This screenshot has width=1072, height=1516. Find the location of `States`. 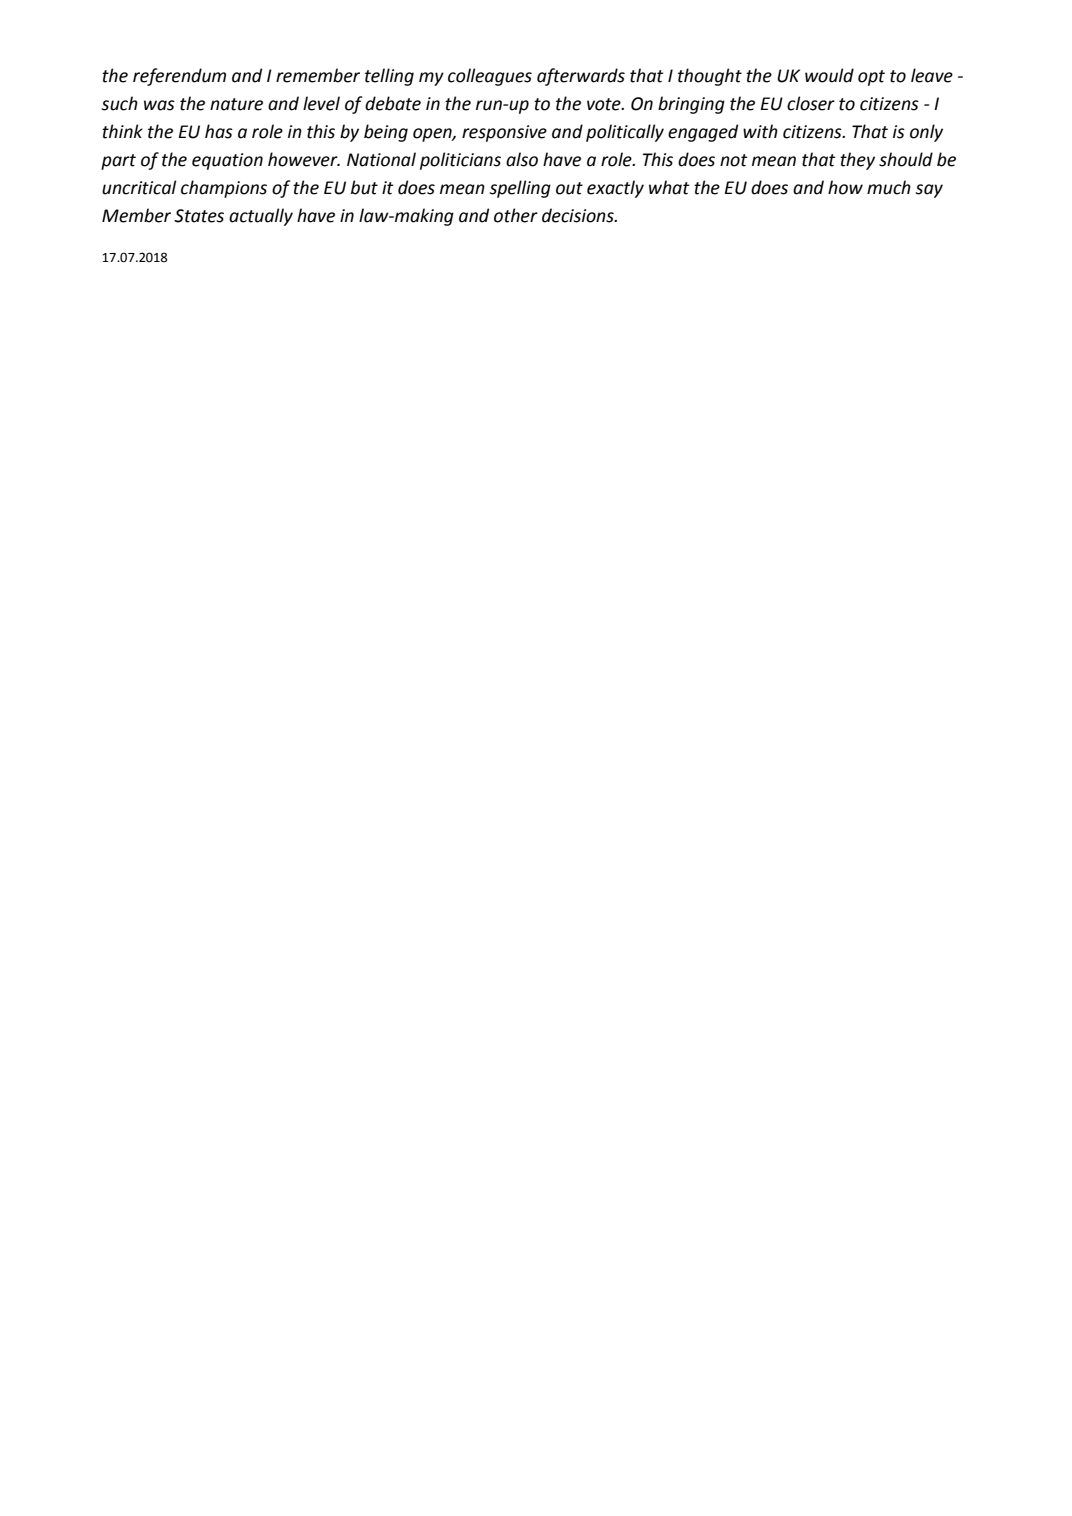

States is located at coordinates (199, 216).
